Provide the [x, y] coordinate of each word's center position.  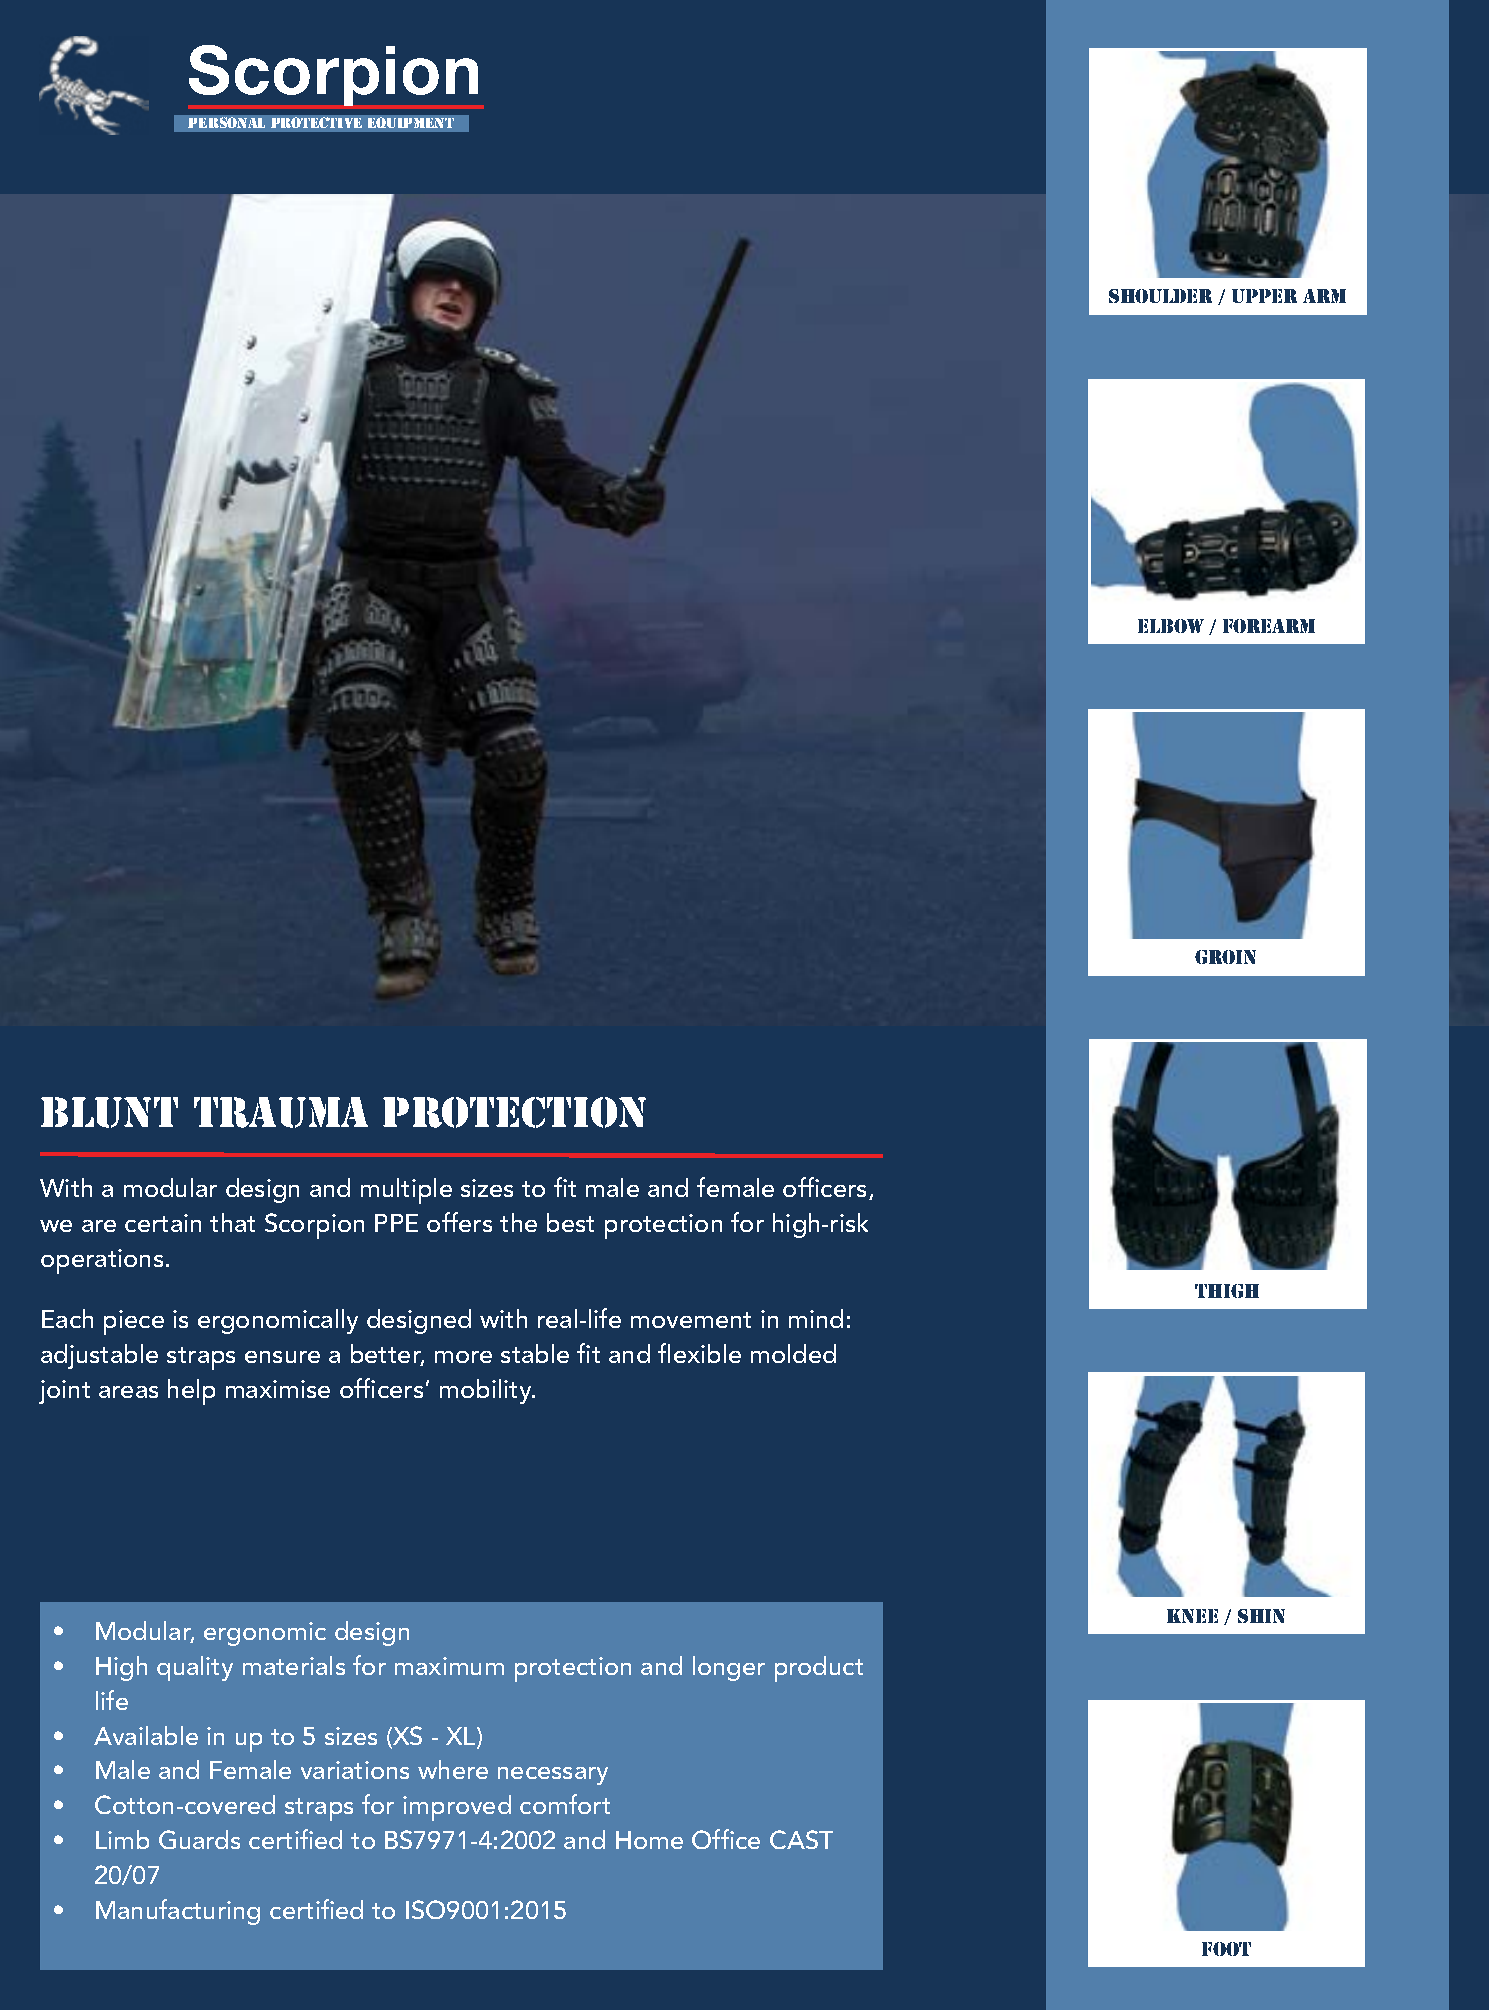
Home [649, 1840]
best [570, 1222]
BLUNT [109, 1112]
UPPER [1264, 296]
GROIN [1225, 957]
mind [816, 1318]
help [191, 1392]
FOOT [1226, 1949]
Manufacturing [178, 1912]
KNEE [1192, 1616]
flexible [699, 1353]
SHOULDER [1160, 296]
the [518, 1222]
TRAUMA [281, 1112]
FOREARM [1269, 626]
